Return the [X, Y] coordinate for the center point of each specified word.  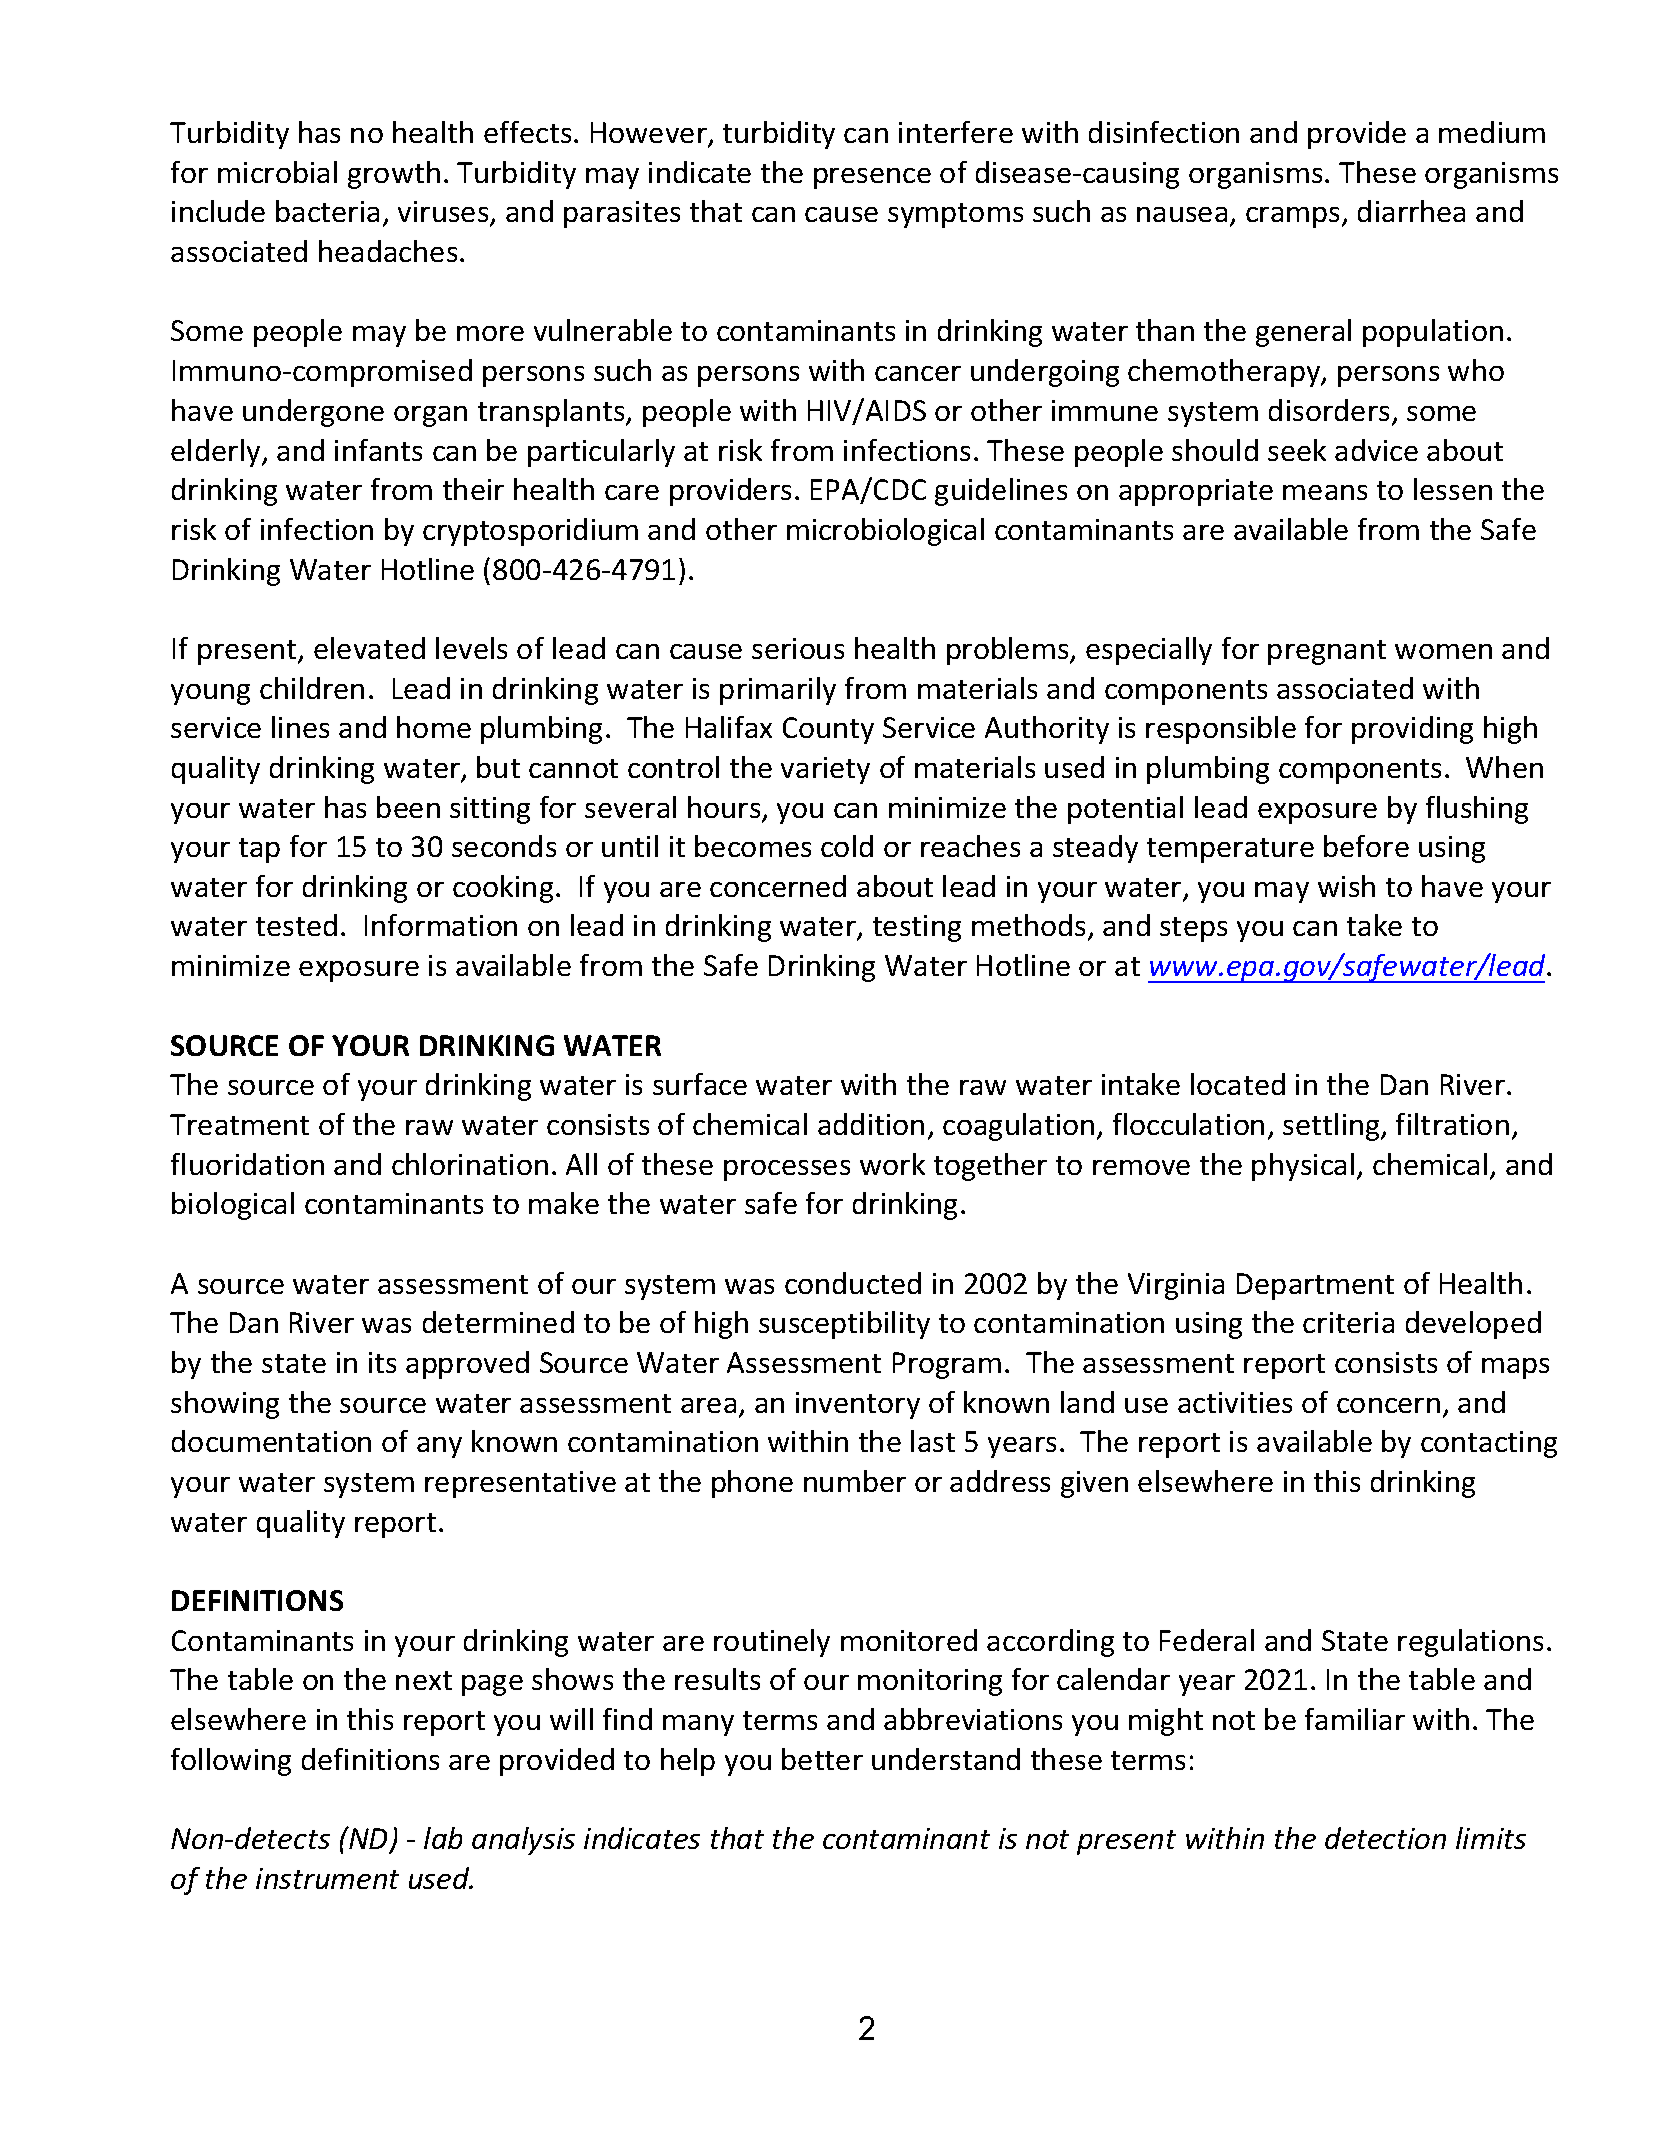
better [822, 1759]
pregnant [1327, 652]
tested [296, 925]
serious [798, 648]
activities [1235, 1402]
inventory [858, 1405]
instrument [327, 1878]
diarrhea [1411, 211]
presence [872, 178]
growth [394, 175]
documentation [271, 1441]
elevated [369, 648]
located [1238, 1084]
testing [917, 928]
